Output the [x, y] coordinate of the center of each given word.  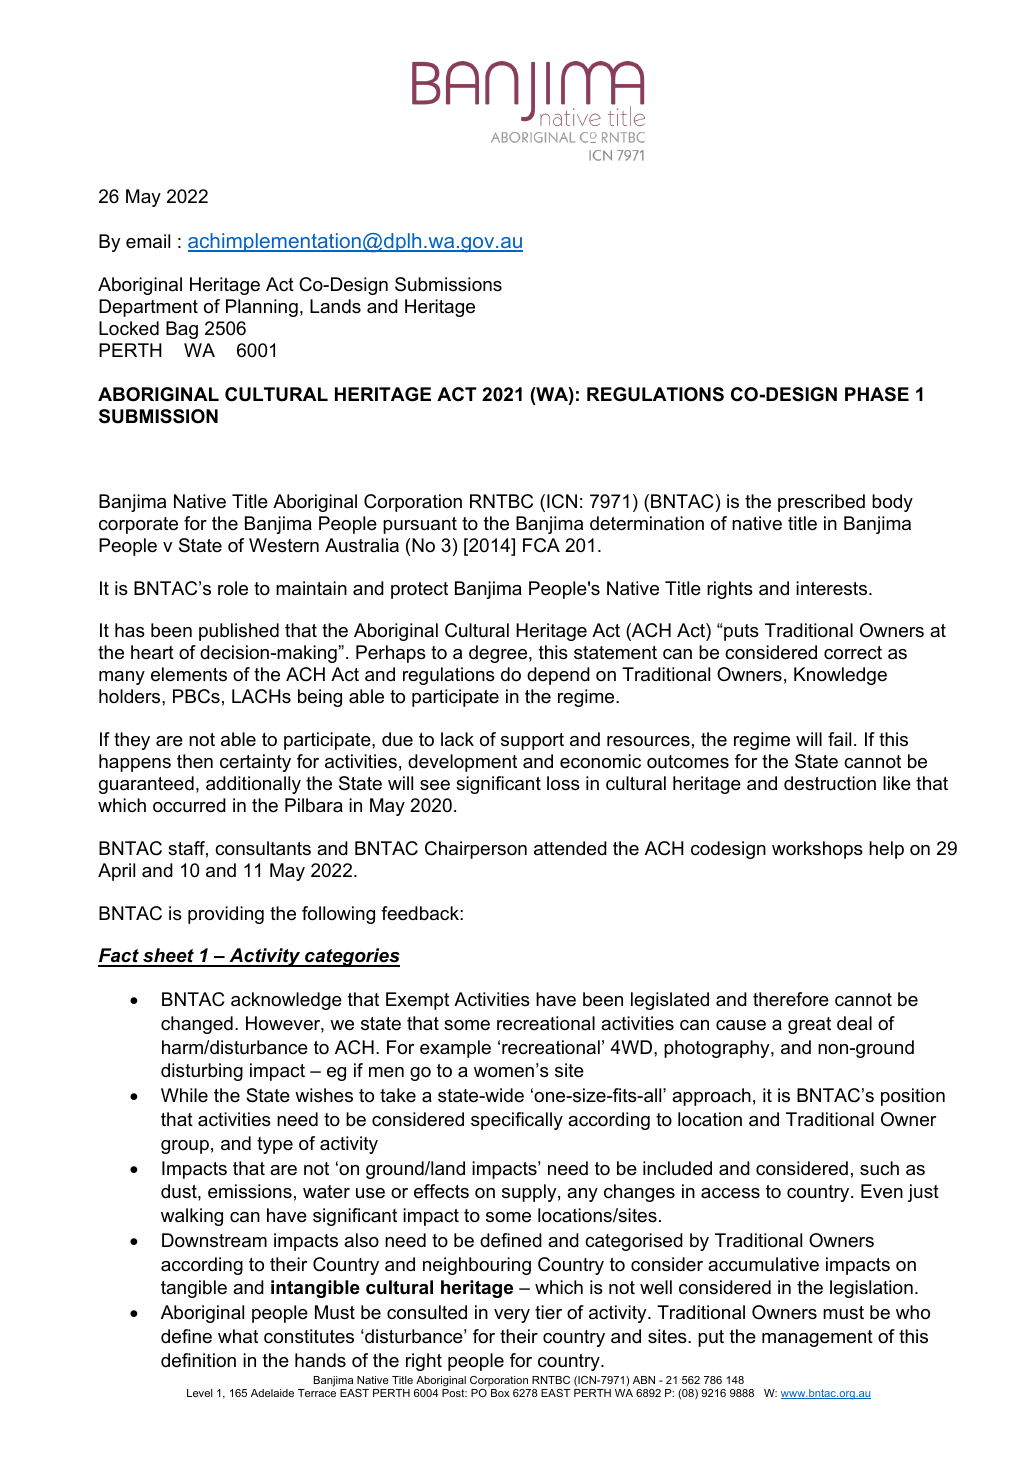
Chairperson [476, 850]
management [817, 1338]
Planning [262, 308]
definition [198, 1360]
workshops [817, 850]
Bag [182, 330]
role [233, 588]
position [913, 1097]
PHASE [877, 394]
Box [500, 1393]
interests [833, 588]
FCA [541, 545]
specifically [517, 1121]
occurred [189, 805]
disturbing [202, 1072]
